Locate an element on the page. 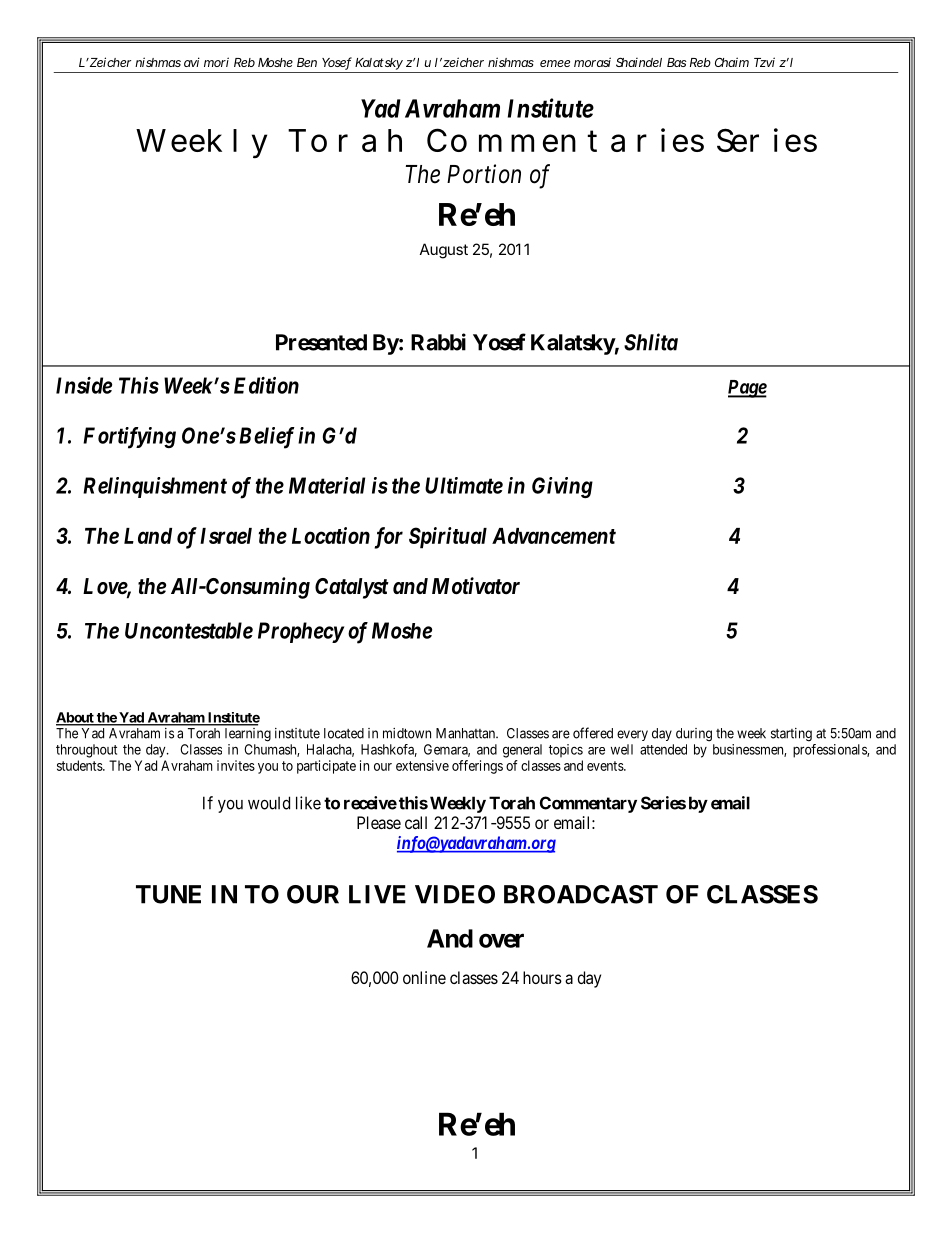  Advancement is located at coordinates (554, 536).
